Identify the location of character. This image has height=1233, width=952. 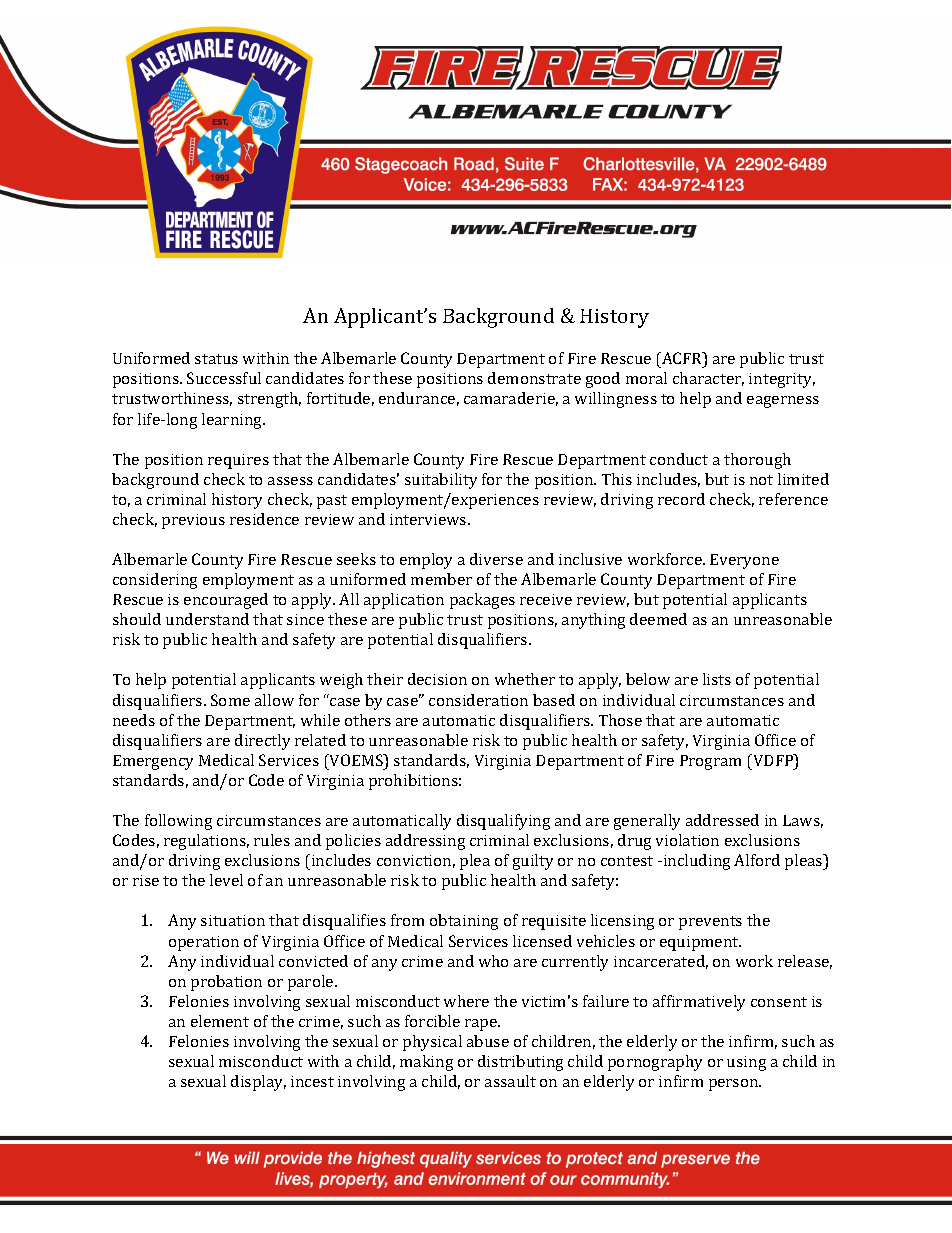
(708, 379).
